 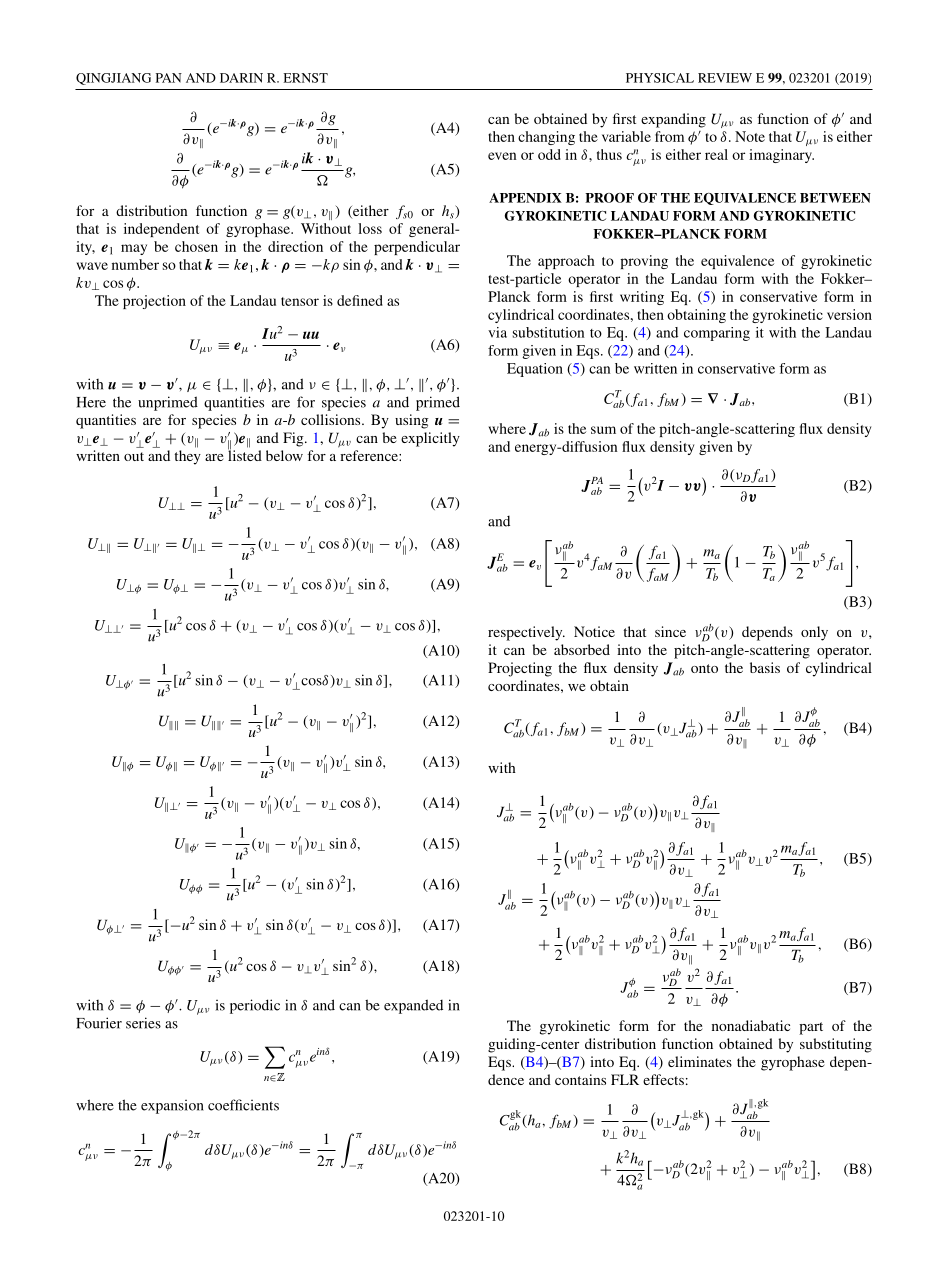 I want to click on they, so click(x=187, y=457).
